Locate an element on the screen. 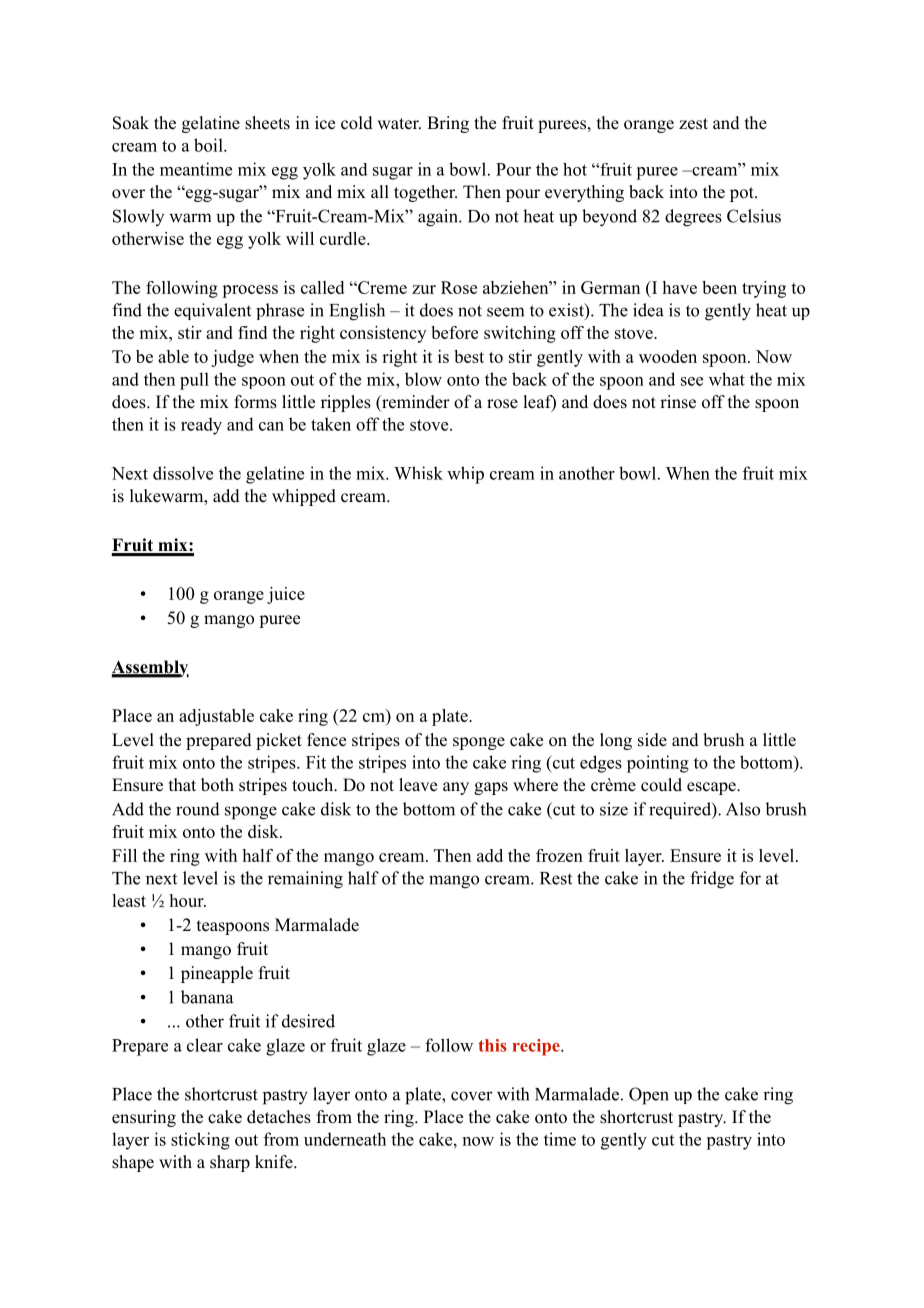  hour is located at coordinates (188, 900).
